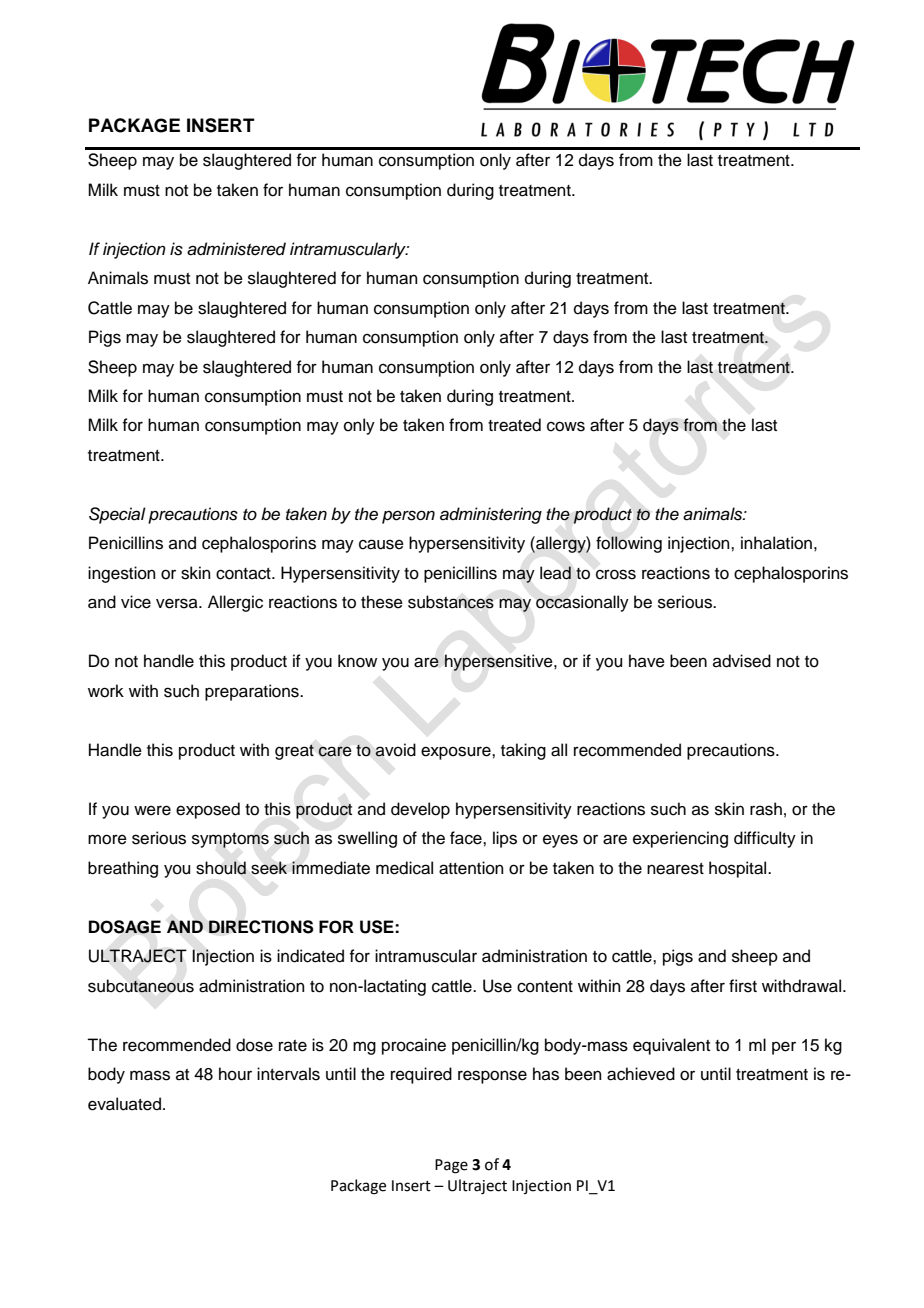 This screenshot has width=924, height=1308. I want to click on following, so click(629, 544).
